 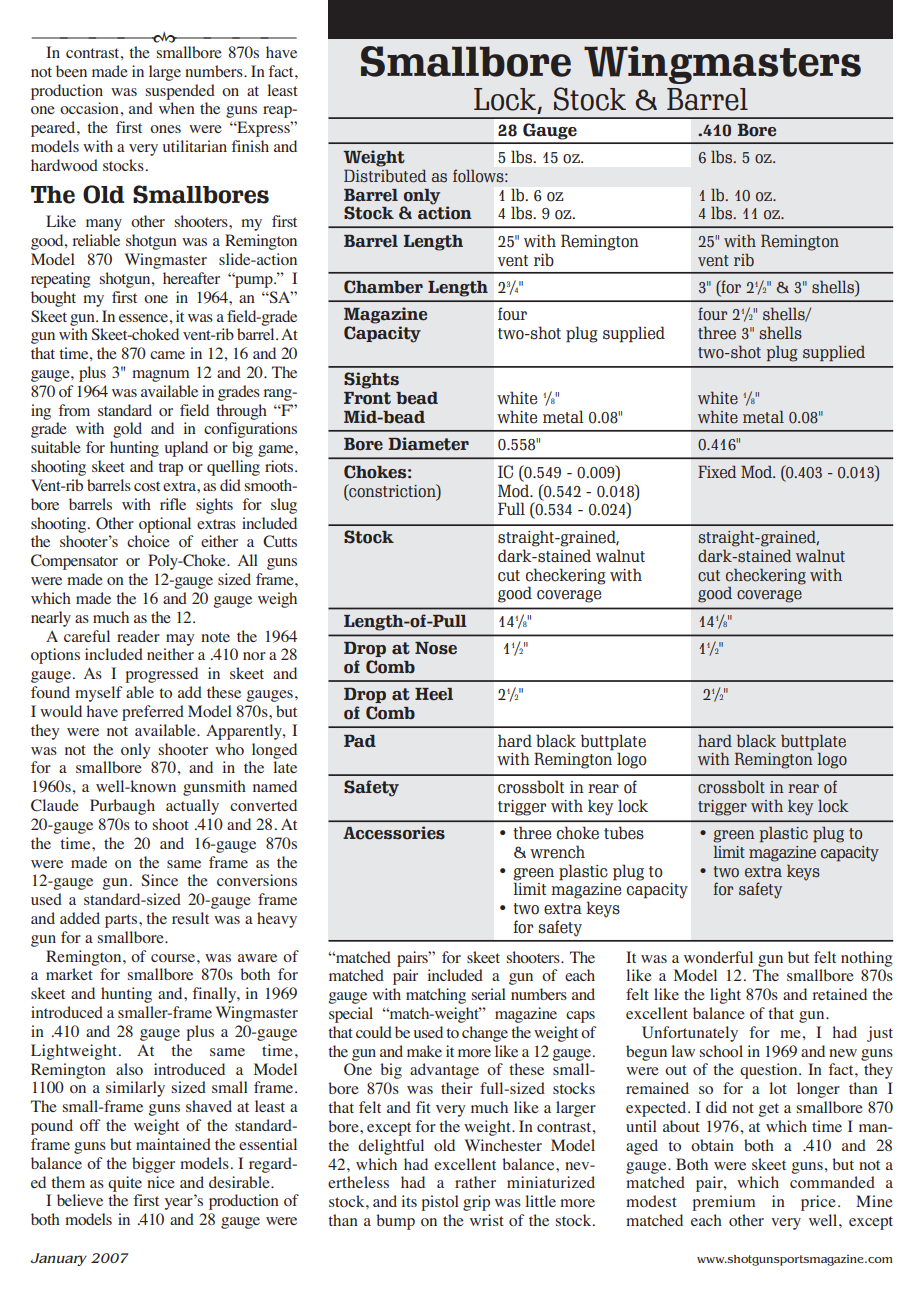 What do you see at coordinates (436, 648) in the screenshot?
I see `Nose` at bounding box center [436, 648].
